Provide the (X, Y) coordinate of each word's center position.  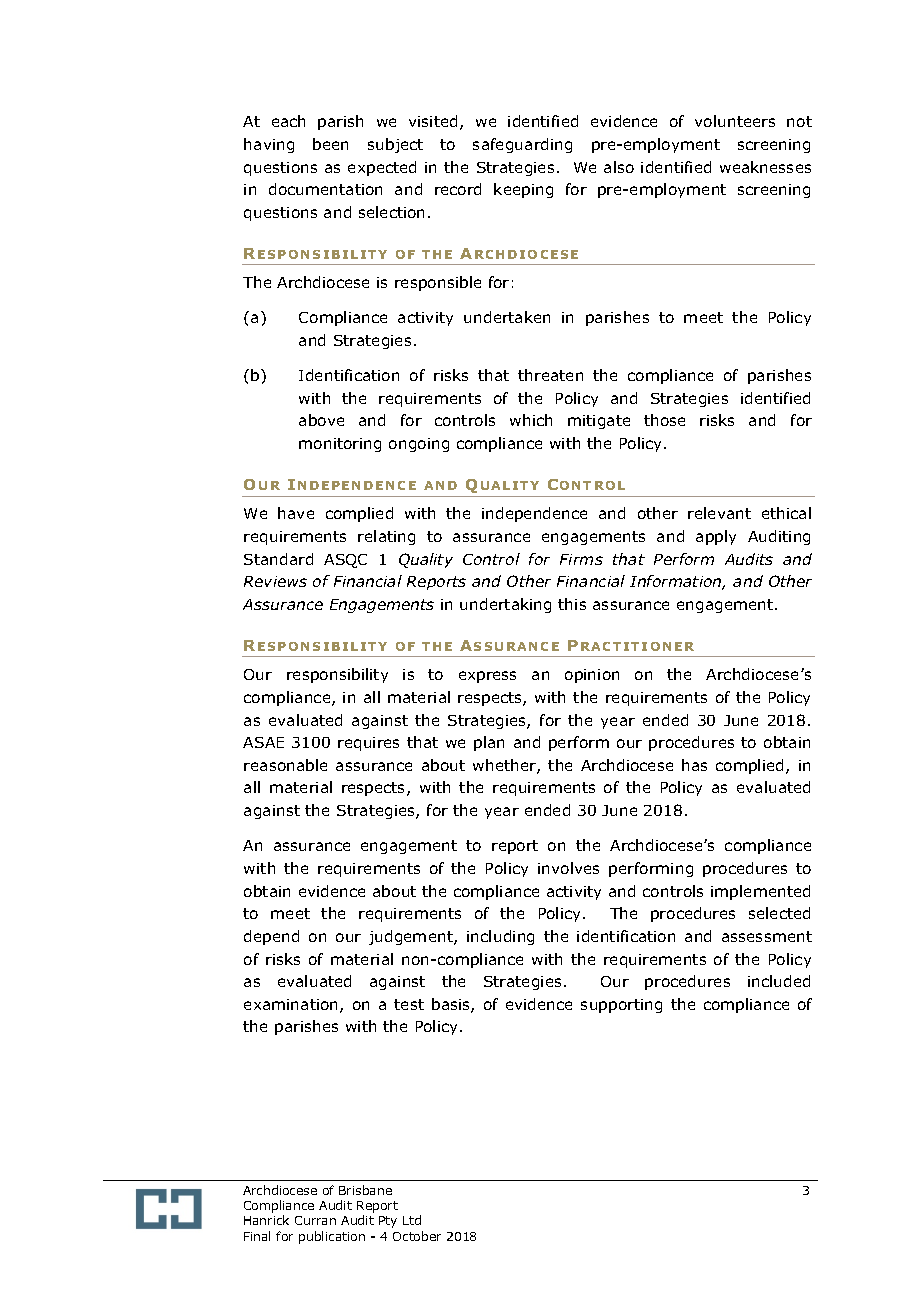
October (417, 1236)
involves (568, 868)
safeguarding (522, 145)
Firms (581, 559)
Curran (315, 1220)
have (296, 513)
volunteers (735, 121)
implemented (760, 892)
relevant (719, 513)
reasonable (285, 765)
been (330, 144)
